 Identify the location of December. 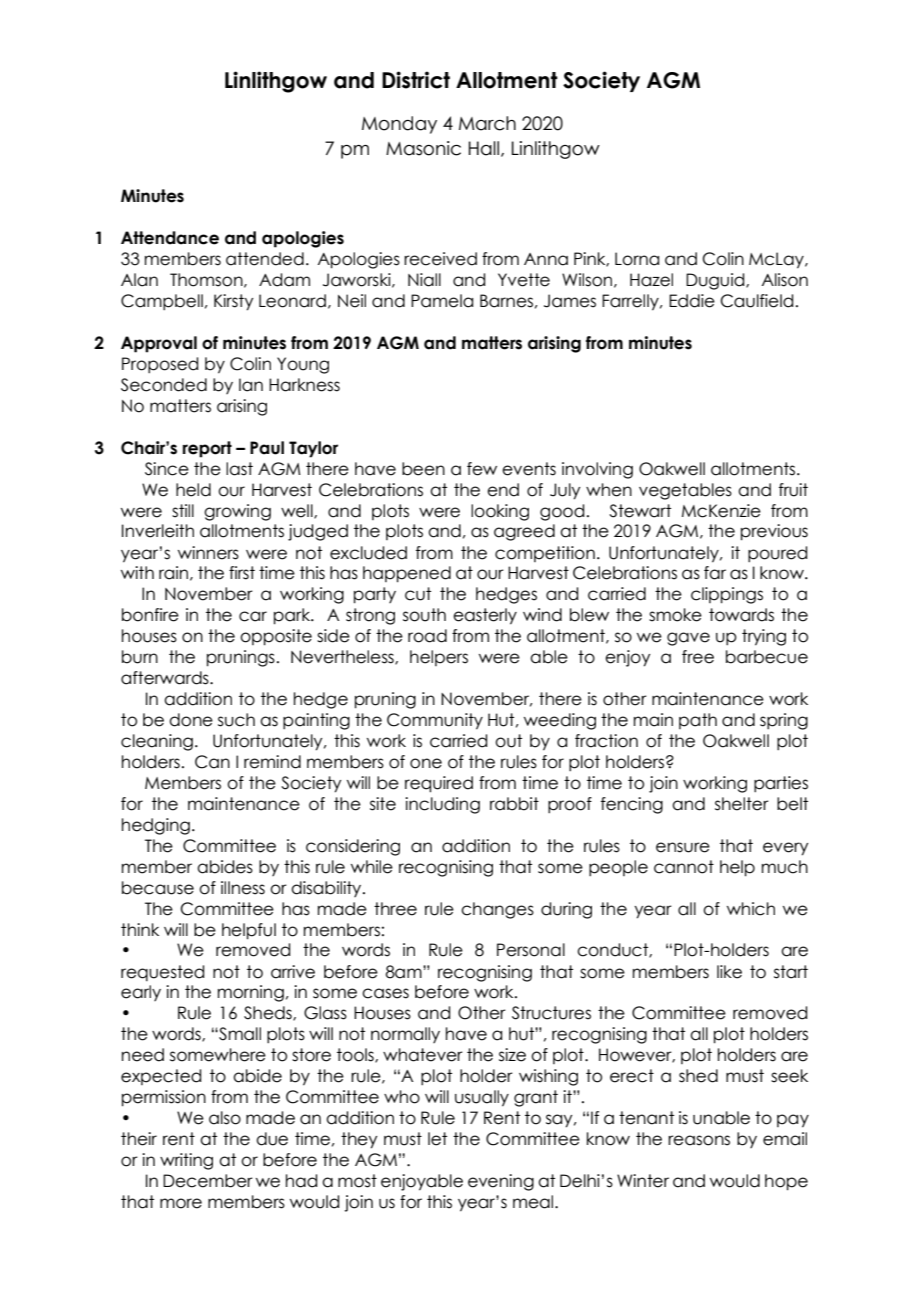
(208, 1181).
